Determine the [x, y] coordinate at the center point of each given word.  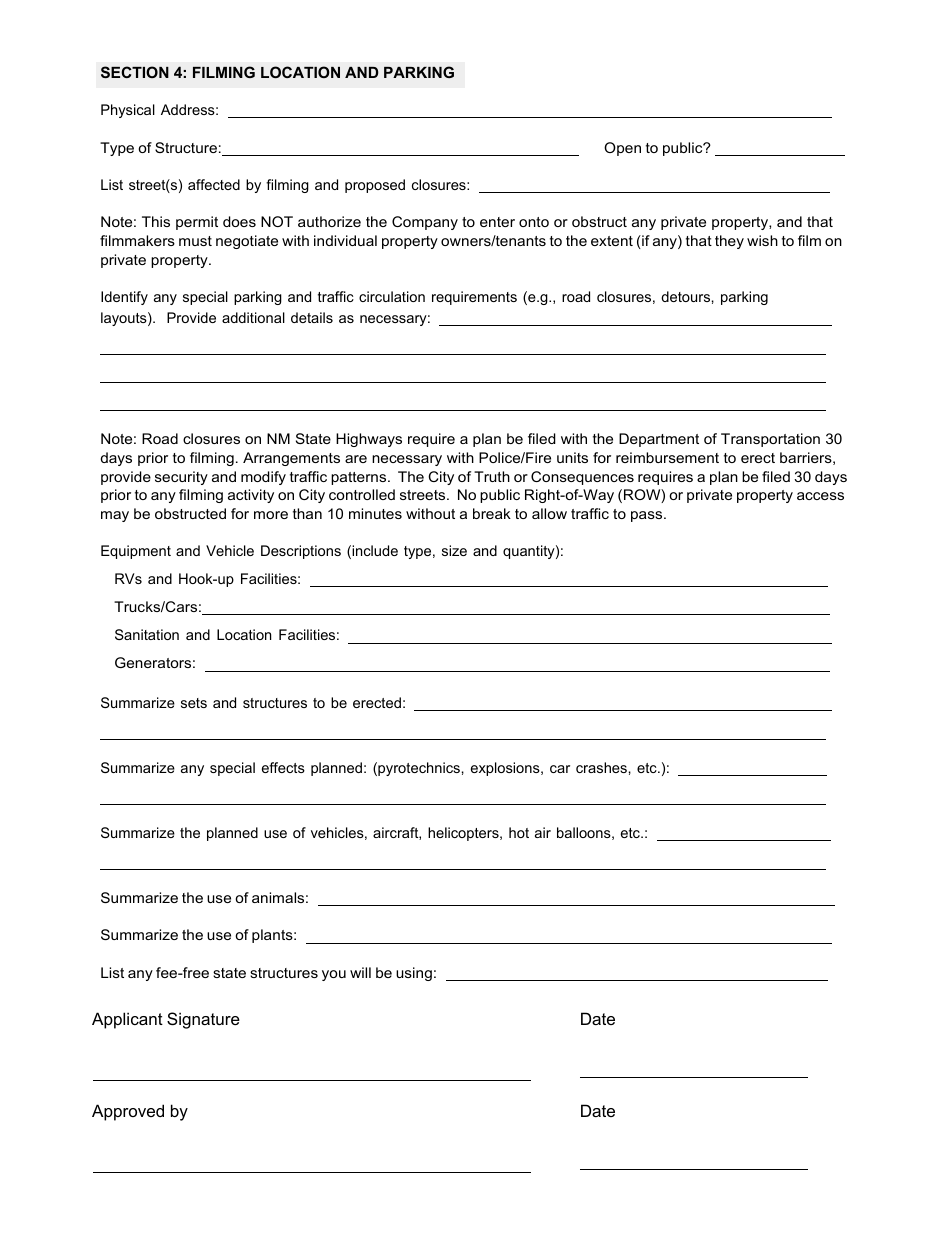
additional [253, 317]
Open [622, 149]
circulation [392, 296]
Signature [203, 1020]
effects [283, 767]
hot [519, 832]
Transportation [770, 440]
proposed [375, 186]
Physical [128, 111]
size [454, 550]
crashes [601, 767]
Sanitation [147, 634]
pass [648, 516]
